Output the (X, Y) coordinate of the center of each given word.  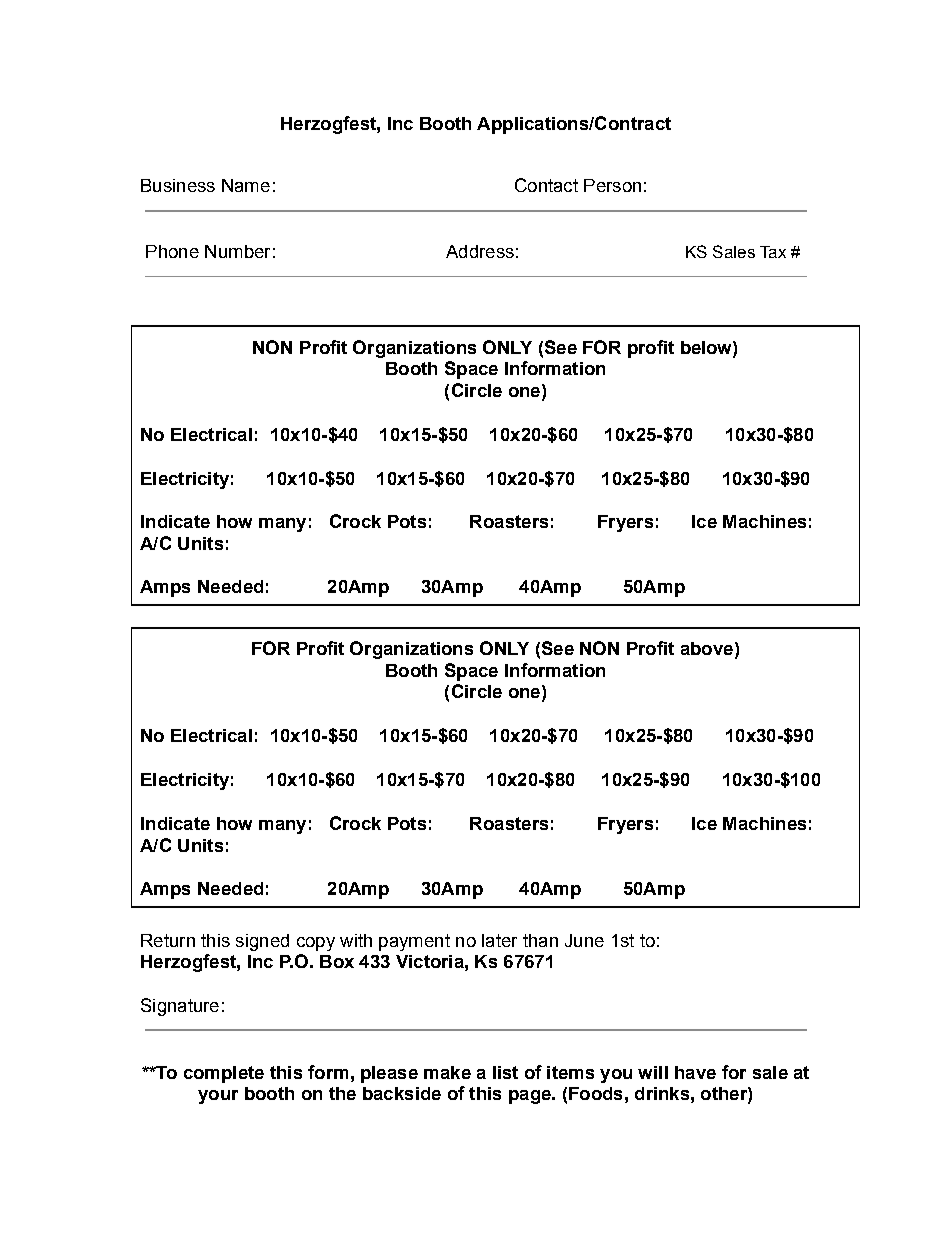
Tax (773, 252)
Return (168, 940)
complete (224, 1074)
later (499, 940)
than (540, 940)
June (584, 940)
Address (480, 251)
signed (262, 942)
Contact (546, 185)
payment (414, 942)
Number (237, 251)
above (707, 648)
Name (246, 185)
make (447, 1072)
